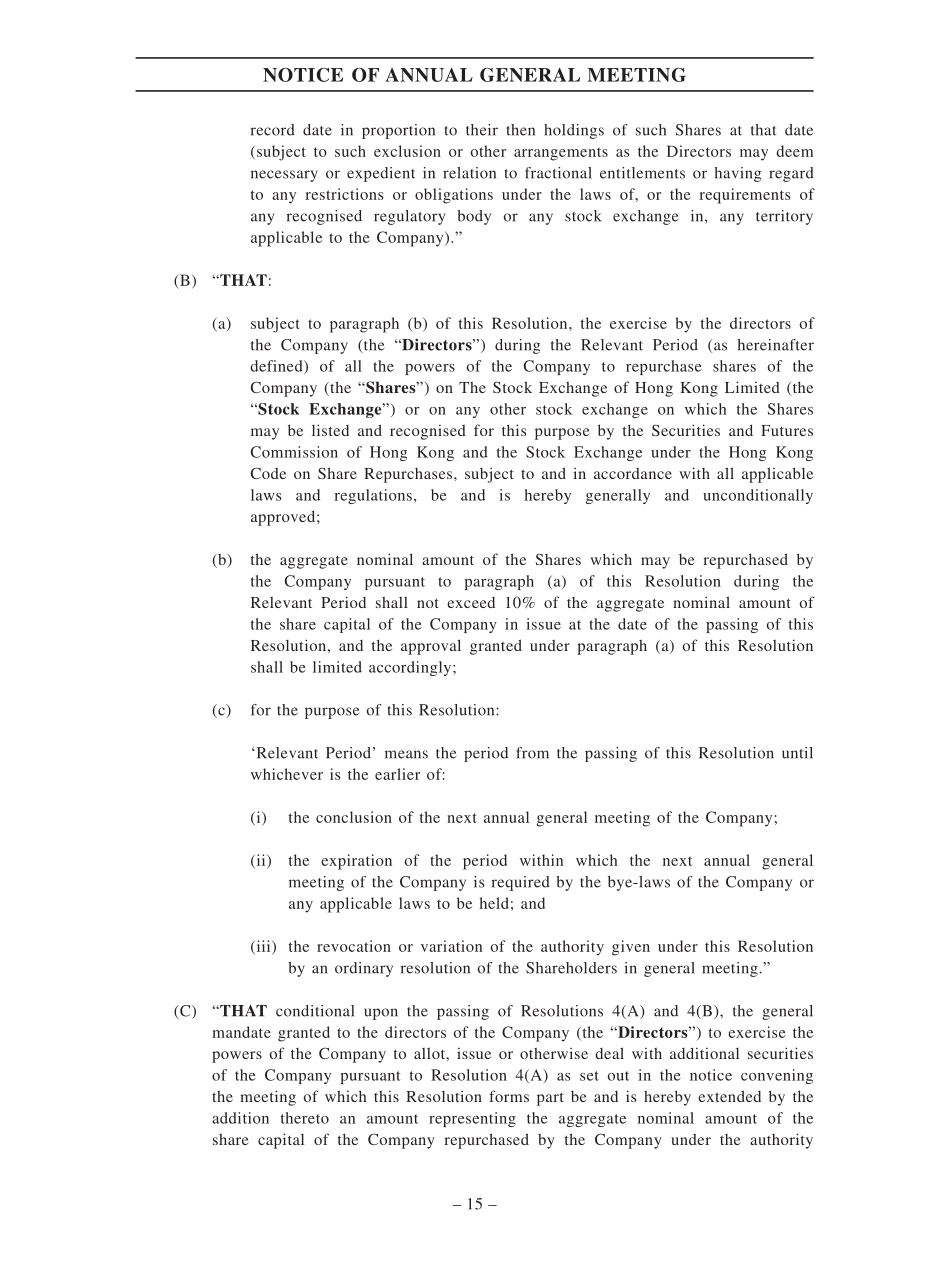 The width and height of the screenshot is (952, 1268). Describe the element at coordinates (344, 194) in the screenshot. I see `restrictions` at that location.
